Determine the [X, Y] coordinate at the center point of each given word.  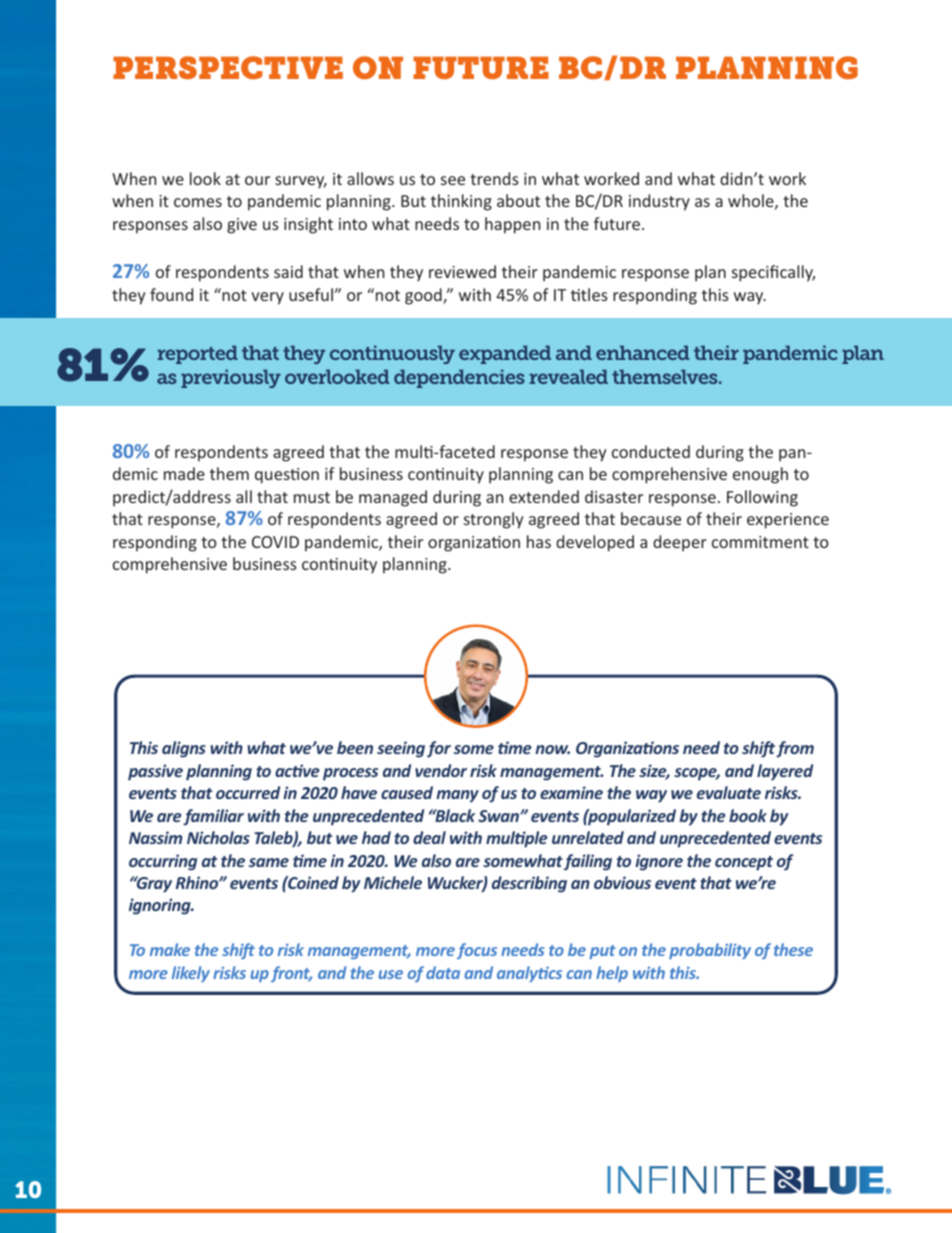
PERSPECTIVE [228, 67]
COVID [275, 542]
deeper [680, 543]
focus [477, 951]
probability [710, 951]
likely [191, 974]
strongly [494, 520]
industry [659, 202]
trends [494, 178]
